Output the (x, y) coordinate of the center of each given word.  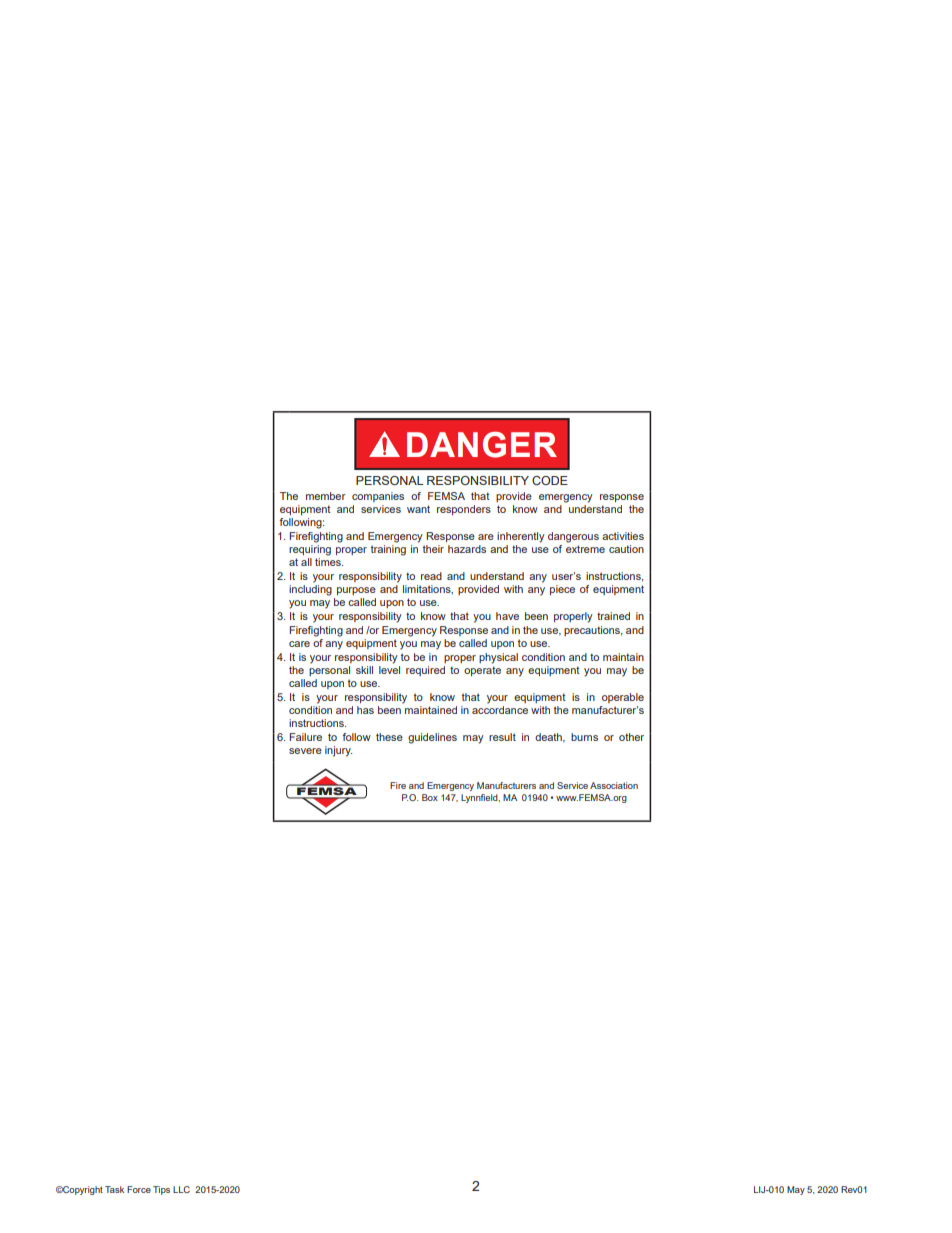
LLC (181, 1189)
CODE (550, 480)
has (365, 710)
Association (614, 785)
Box (430, 797)
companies (378, 497)
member (326, 496)
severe (305, 751)
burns (584, 737)
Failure (305, 737)
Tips (161, 1190)
